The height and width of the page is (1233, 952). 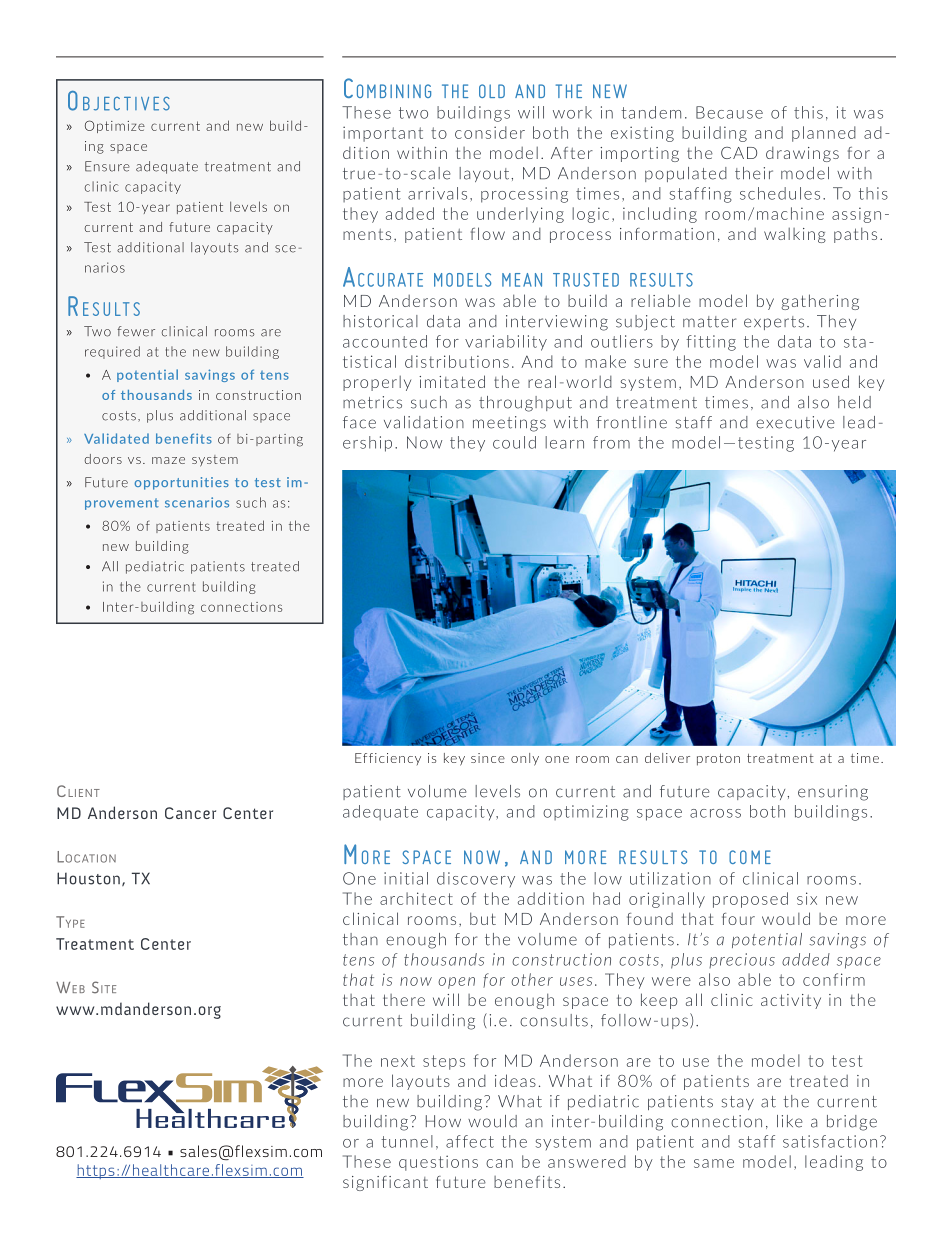 What do you see at coordinates (115, 126) in the page?
I see `Optimize` at bounding box center [115, 126].
